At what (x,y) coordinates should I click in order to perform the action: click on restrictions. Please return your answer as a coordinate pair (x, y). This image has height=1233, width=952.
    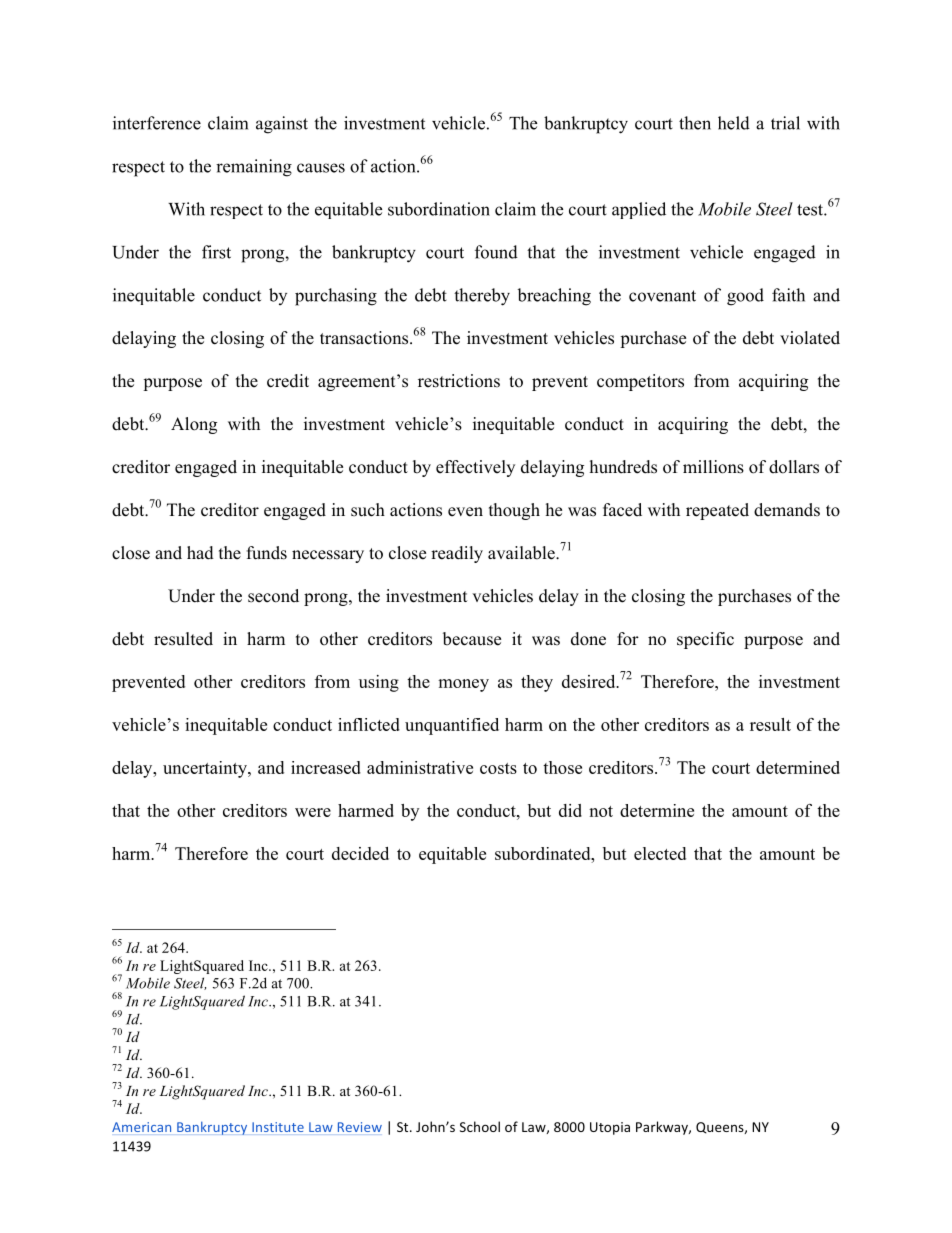
    Looking at the image, I should click on (459, 381).
